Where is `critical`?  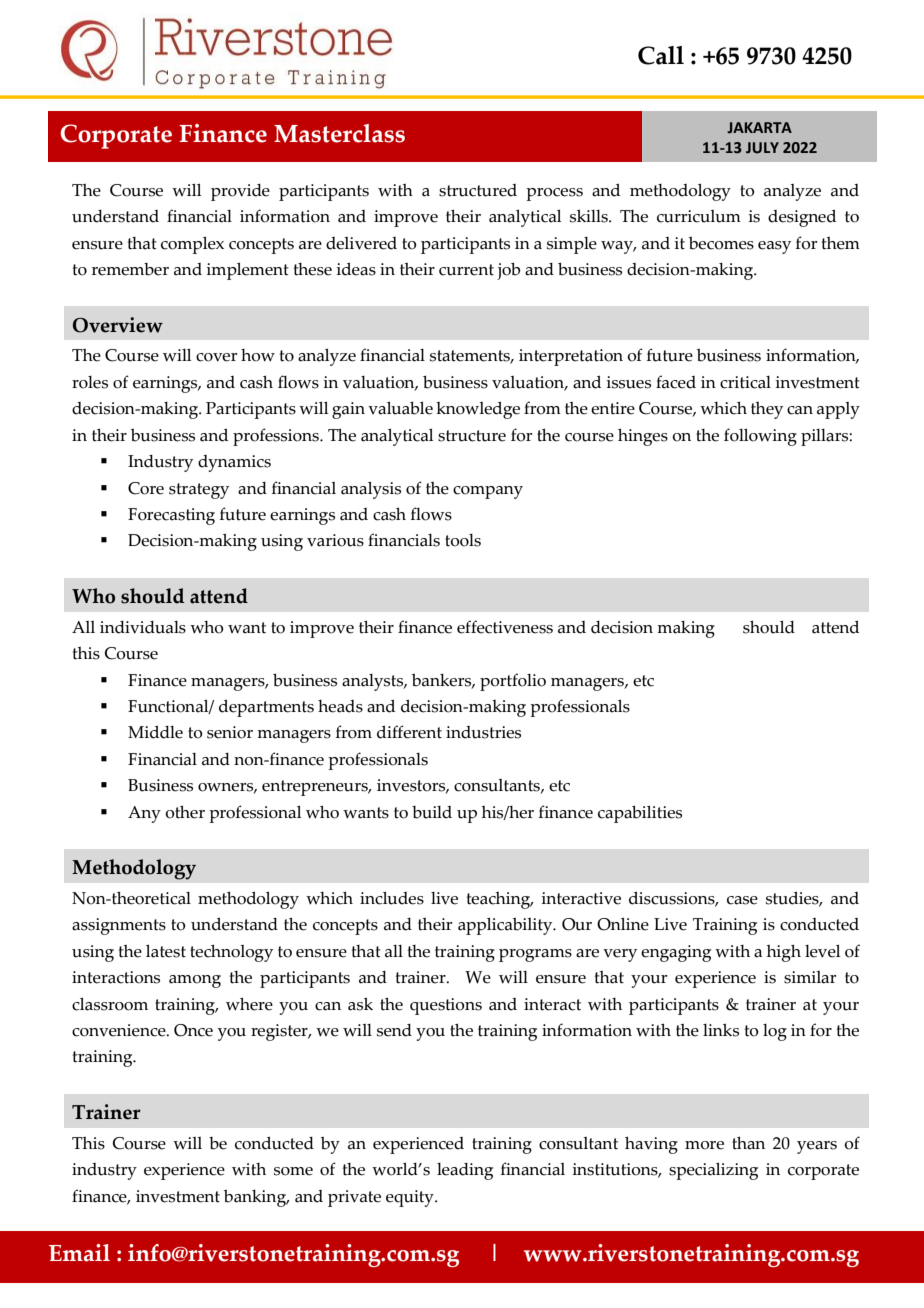
critical is located at coordinates (745, 382).
